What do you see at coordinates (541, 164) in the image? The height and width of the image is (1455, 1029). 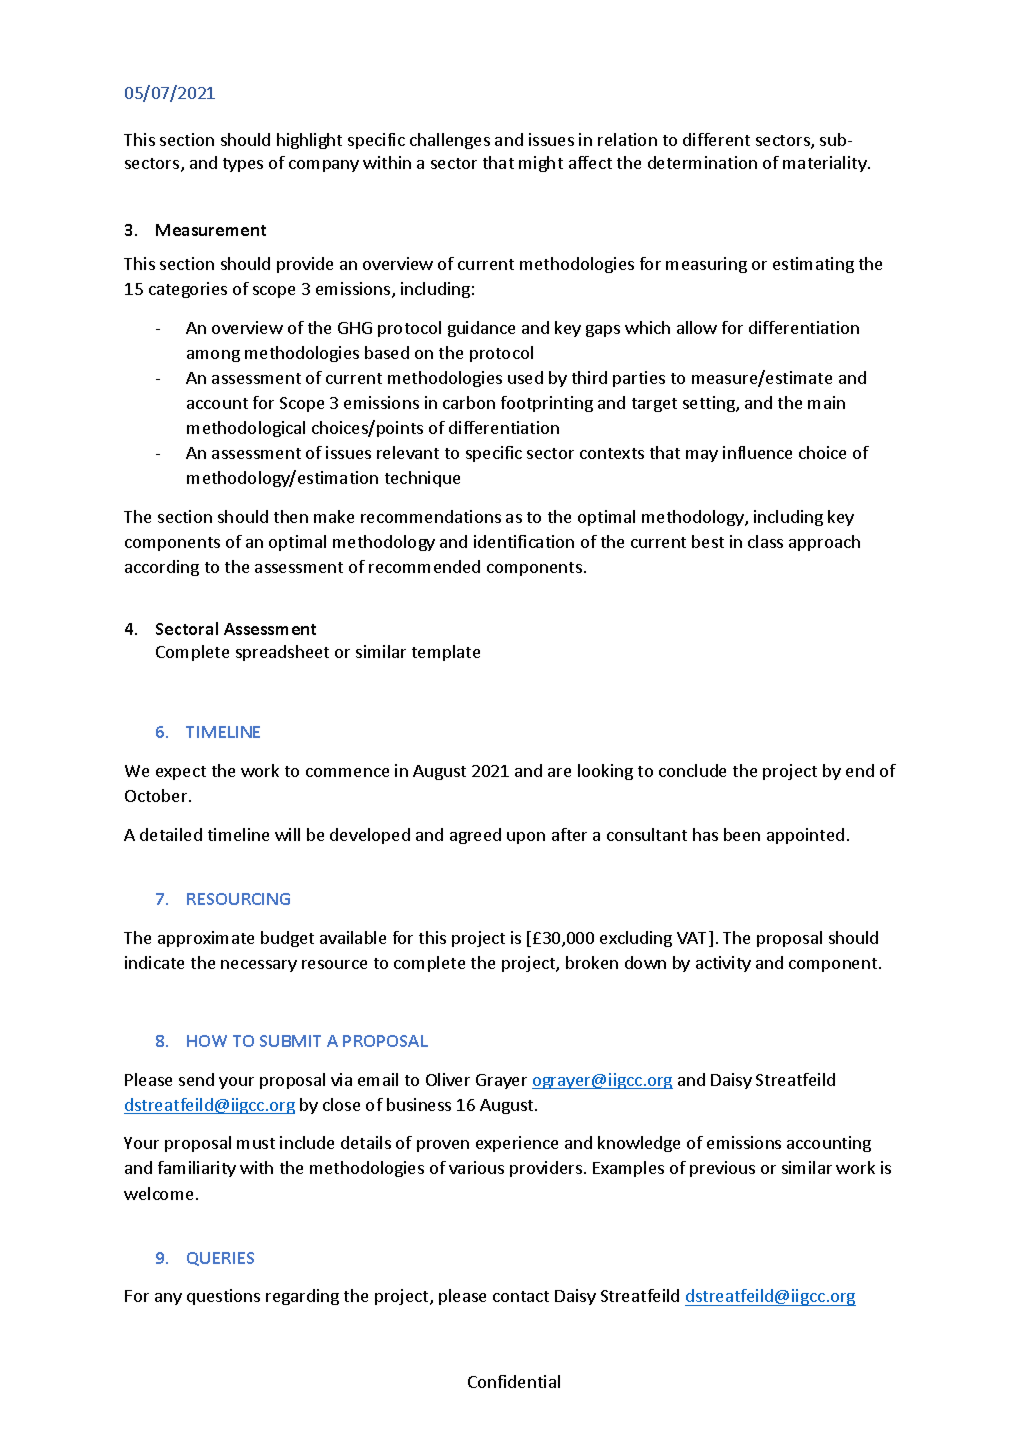 I see `might` at bounding box center [541, 164].
